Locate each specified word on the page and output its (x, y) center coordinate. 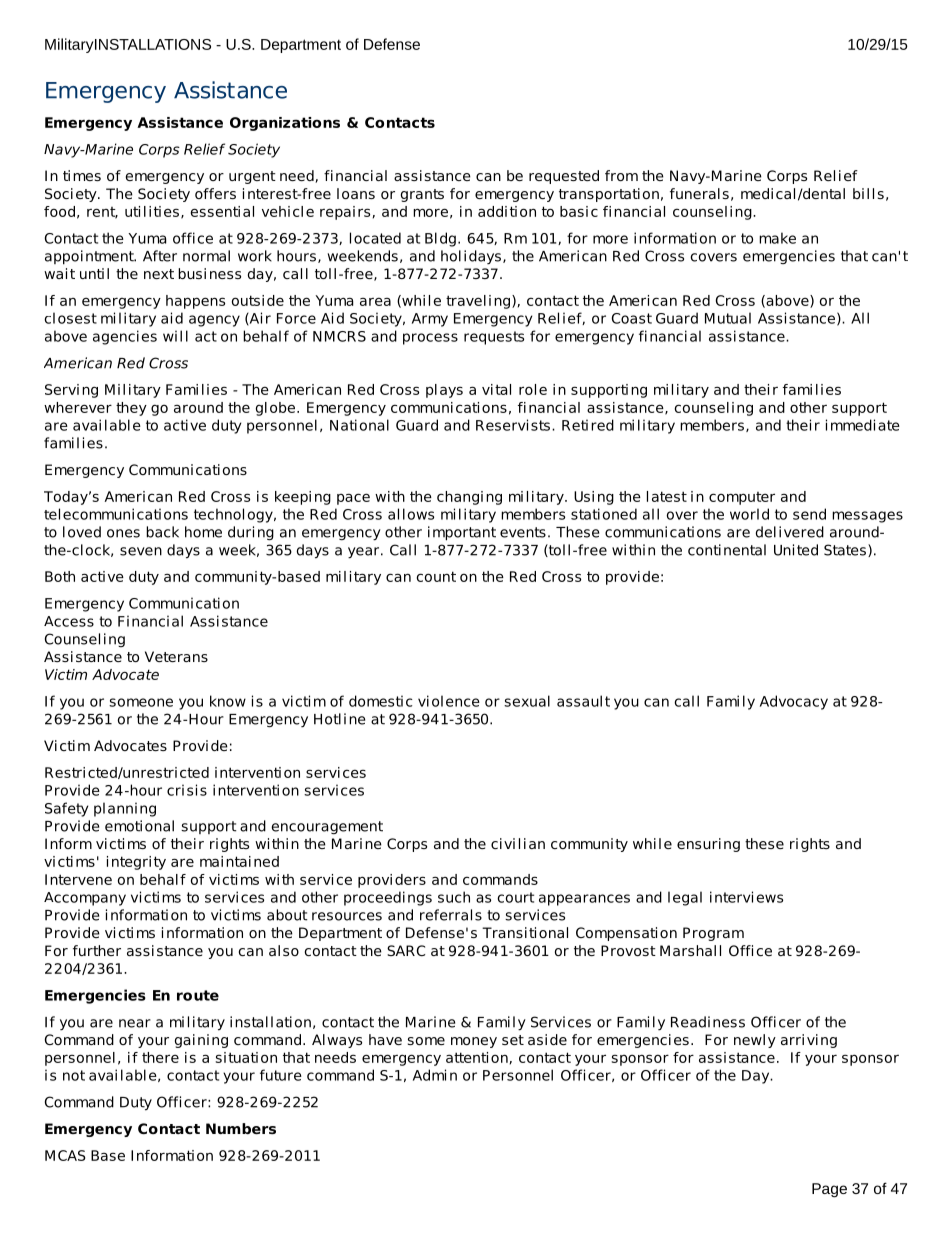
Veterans (176, 656)
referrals (451, 915)
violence (449, 701)
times (82, 175)
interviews (746, 897)
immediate (863, 425)
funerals (699, 193)
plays (444, 391)
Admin (435, 1075)
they (131, 409)
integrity (136, 863)
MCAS (65, 1155)
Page (829, 1190)
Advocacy (794, 702)
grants (422, 195)
